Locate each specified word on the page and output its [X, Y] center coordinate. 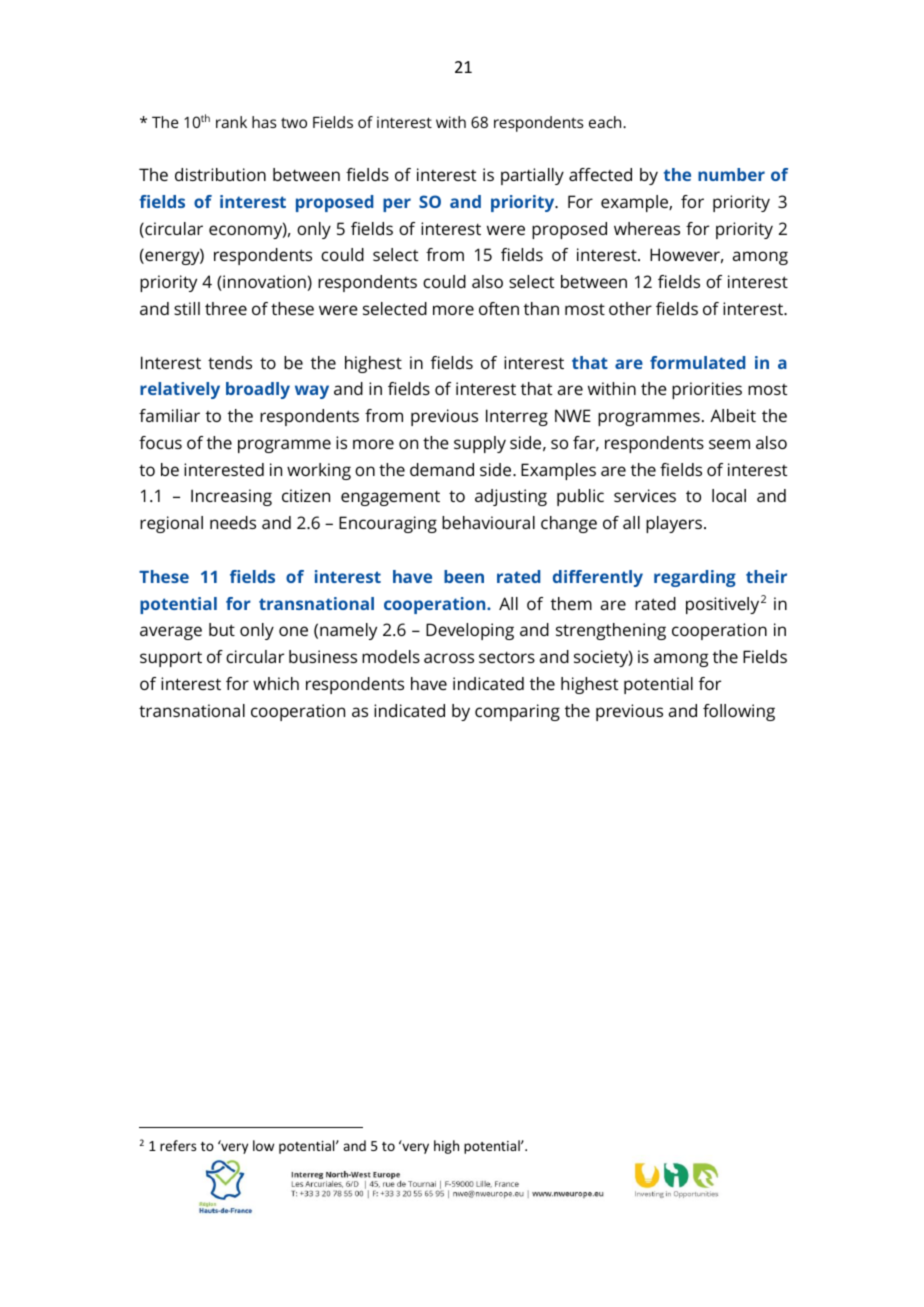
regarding [695, 578]
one [293, 631]
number [731, 174]
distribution [220, 174]
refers [178, 1145]
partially [532, 176]
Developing [470, 631]
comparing [517, 712]
